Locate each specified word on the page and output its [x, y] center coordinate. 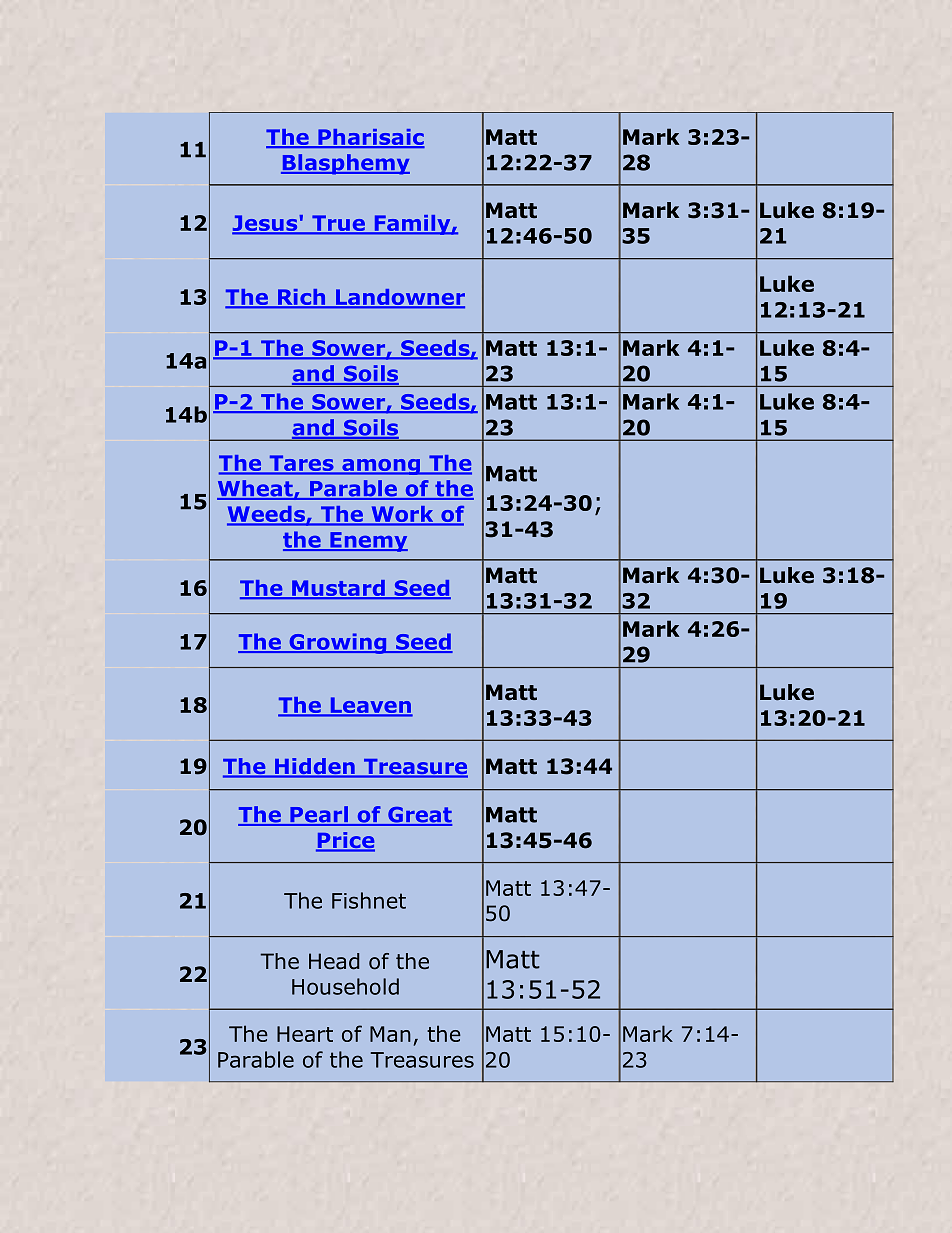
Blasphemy [345, 164]
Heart [305, 1034]
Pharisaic [370, 138]
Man [390, 1034]
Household [345, 986]
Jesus [266, 224]
